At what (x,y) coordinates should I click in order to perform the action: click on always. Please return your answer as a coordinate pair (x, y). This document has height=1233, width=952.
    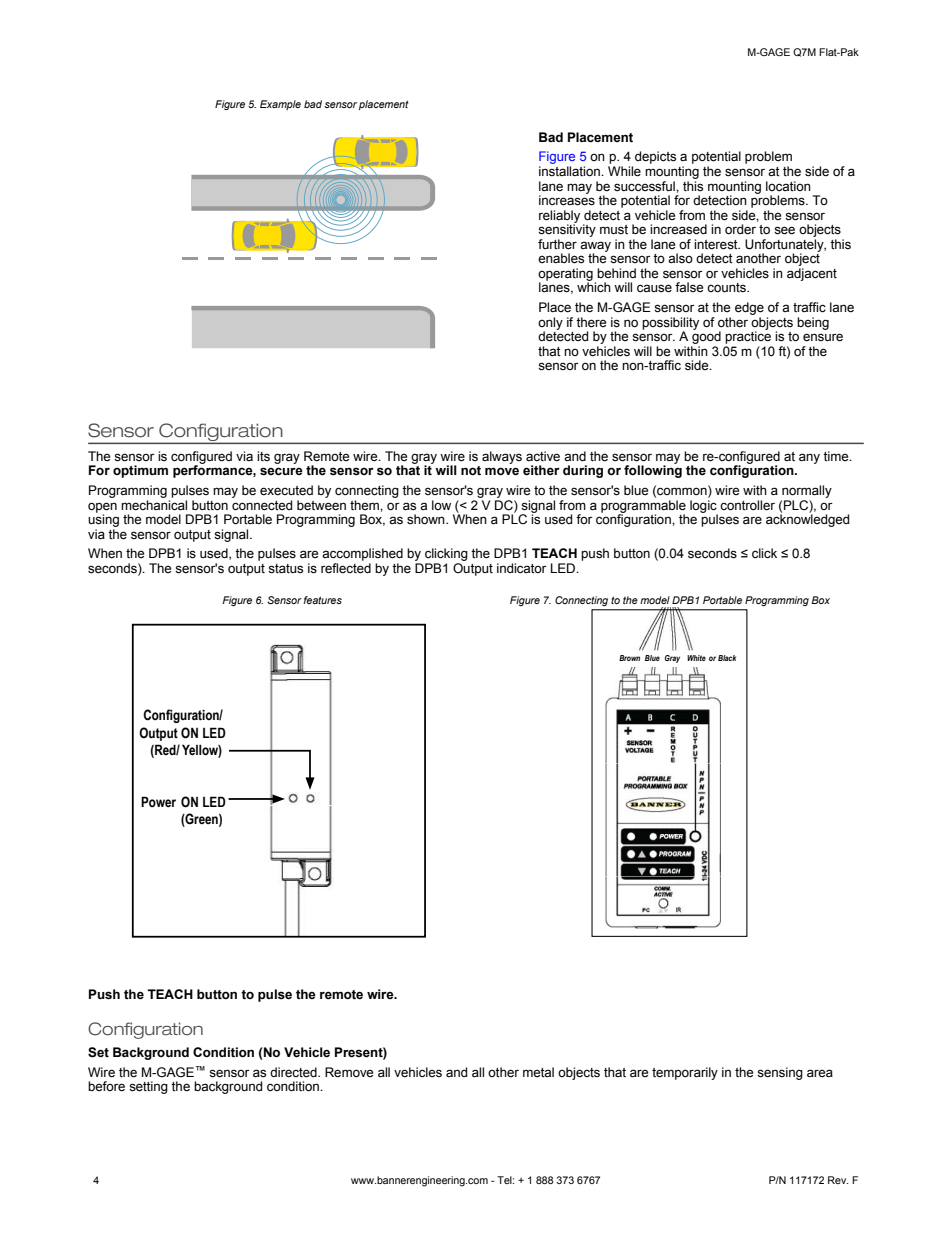
    Looking at the image, I should click on (502, 457).
